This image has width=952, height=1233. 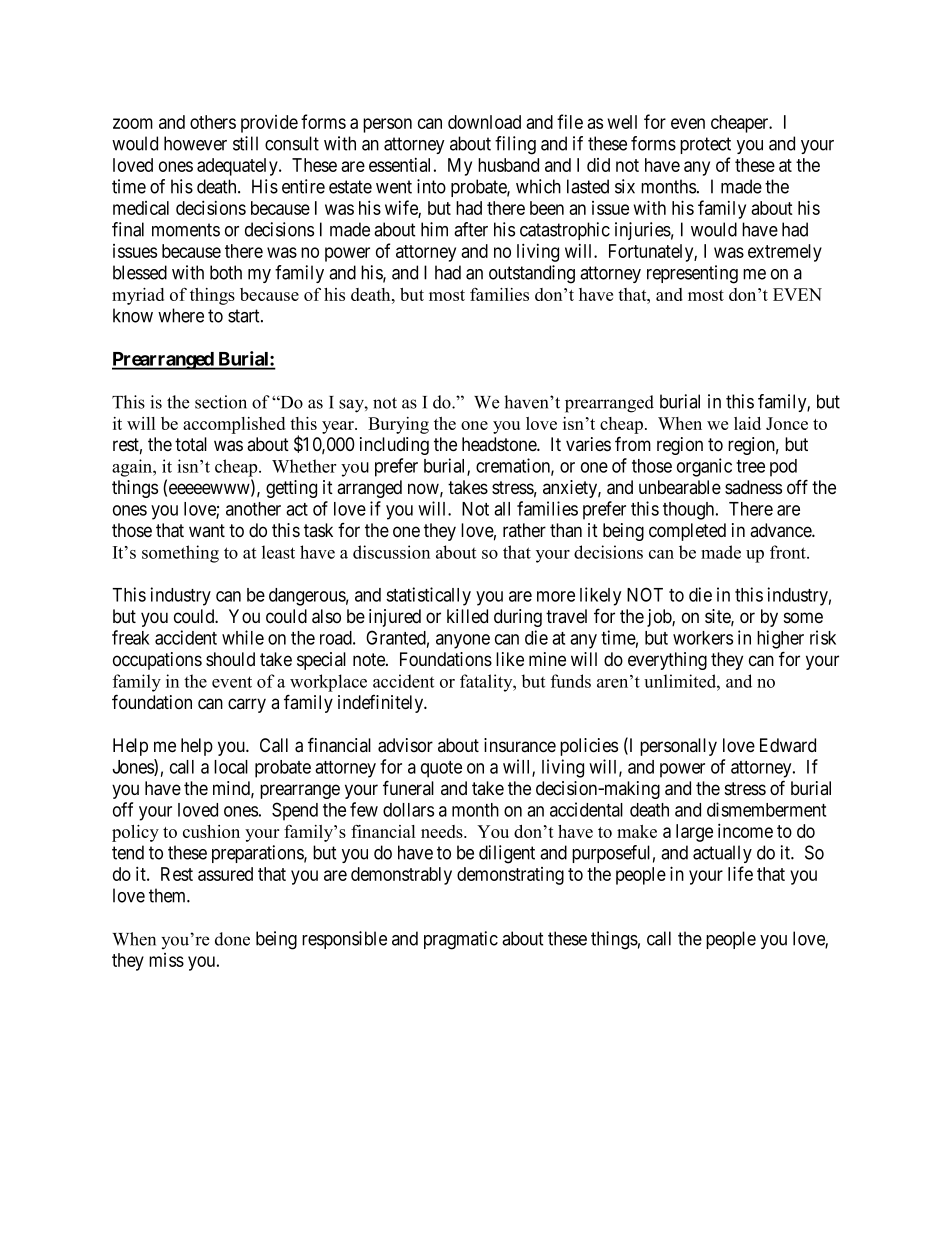 I want to click on however, so click(x=195, y=143).
